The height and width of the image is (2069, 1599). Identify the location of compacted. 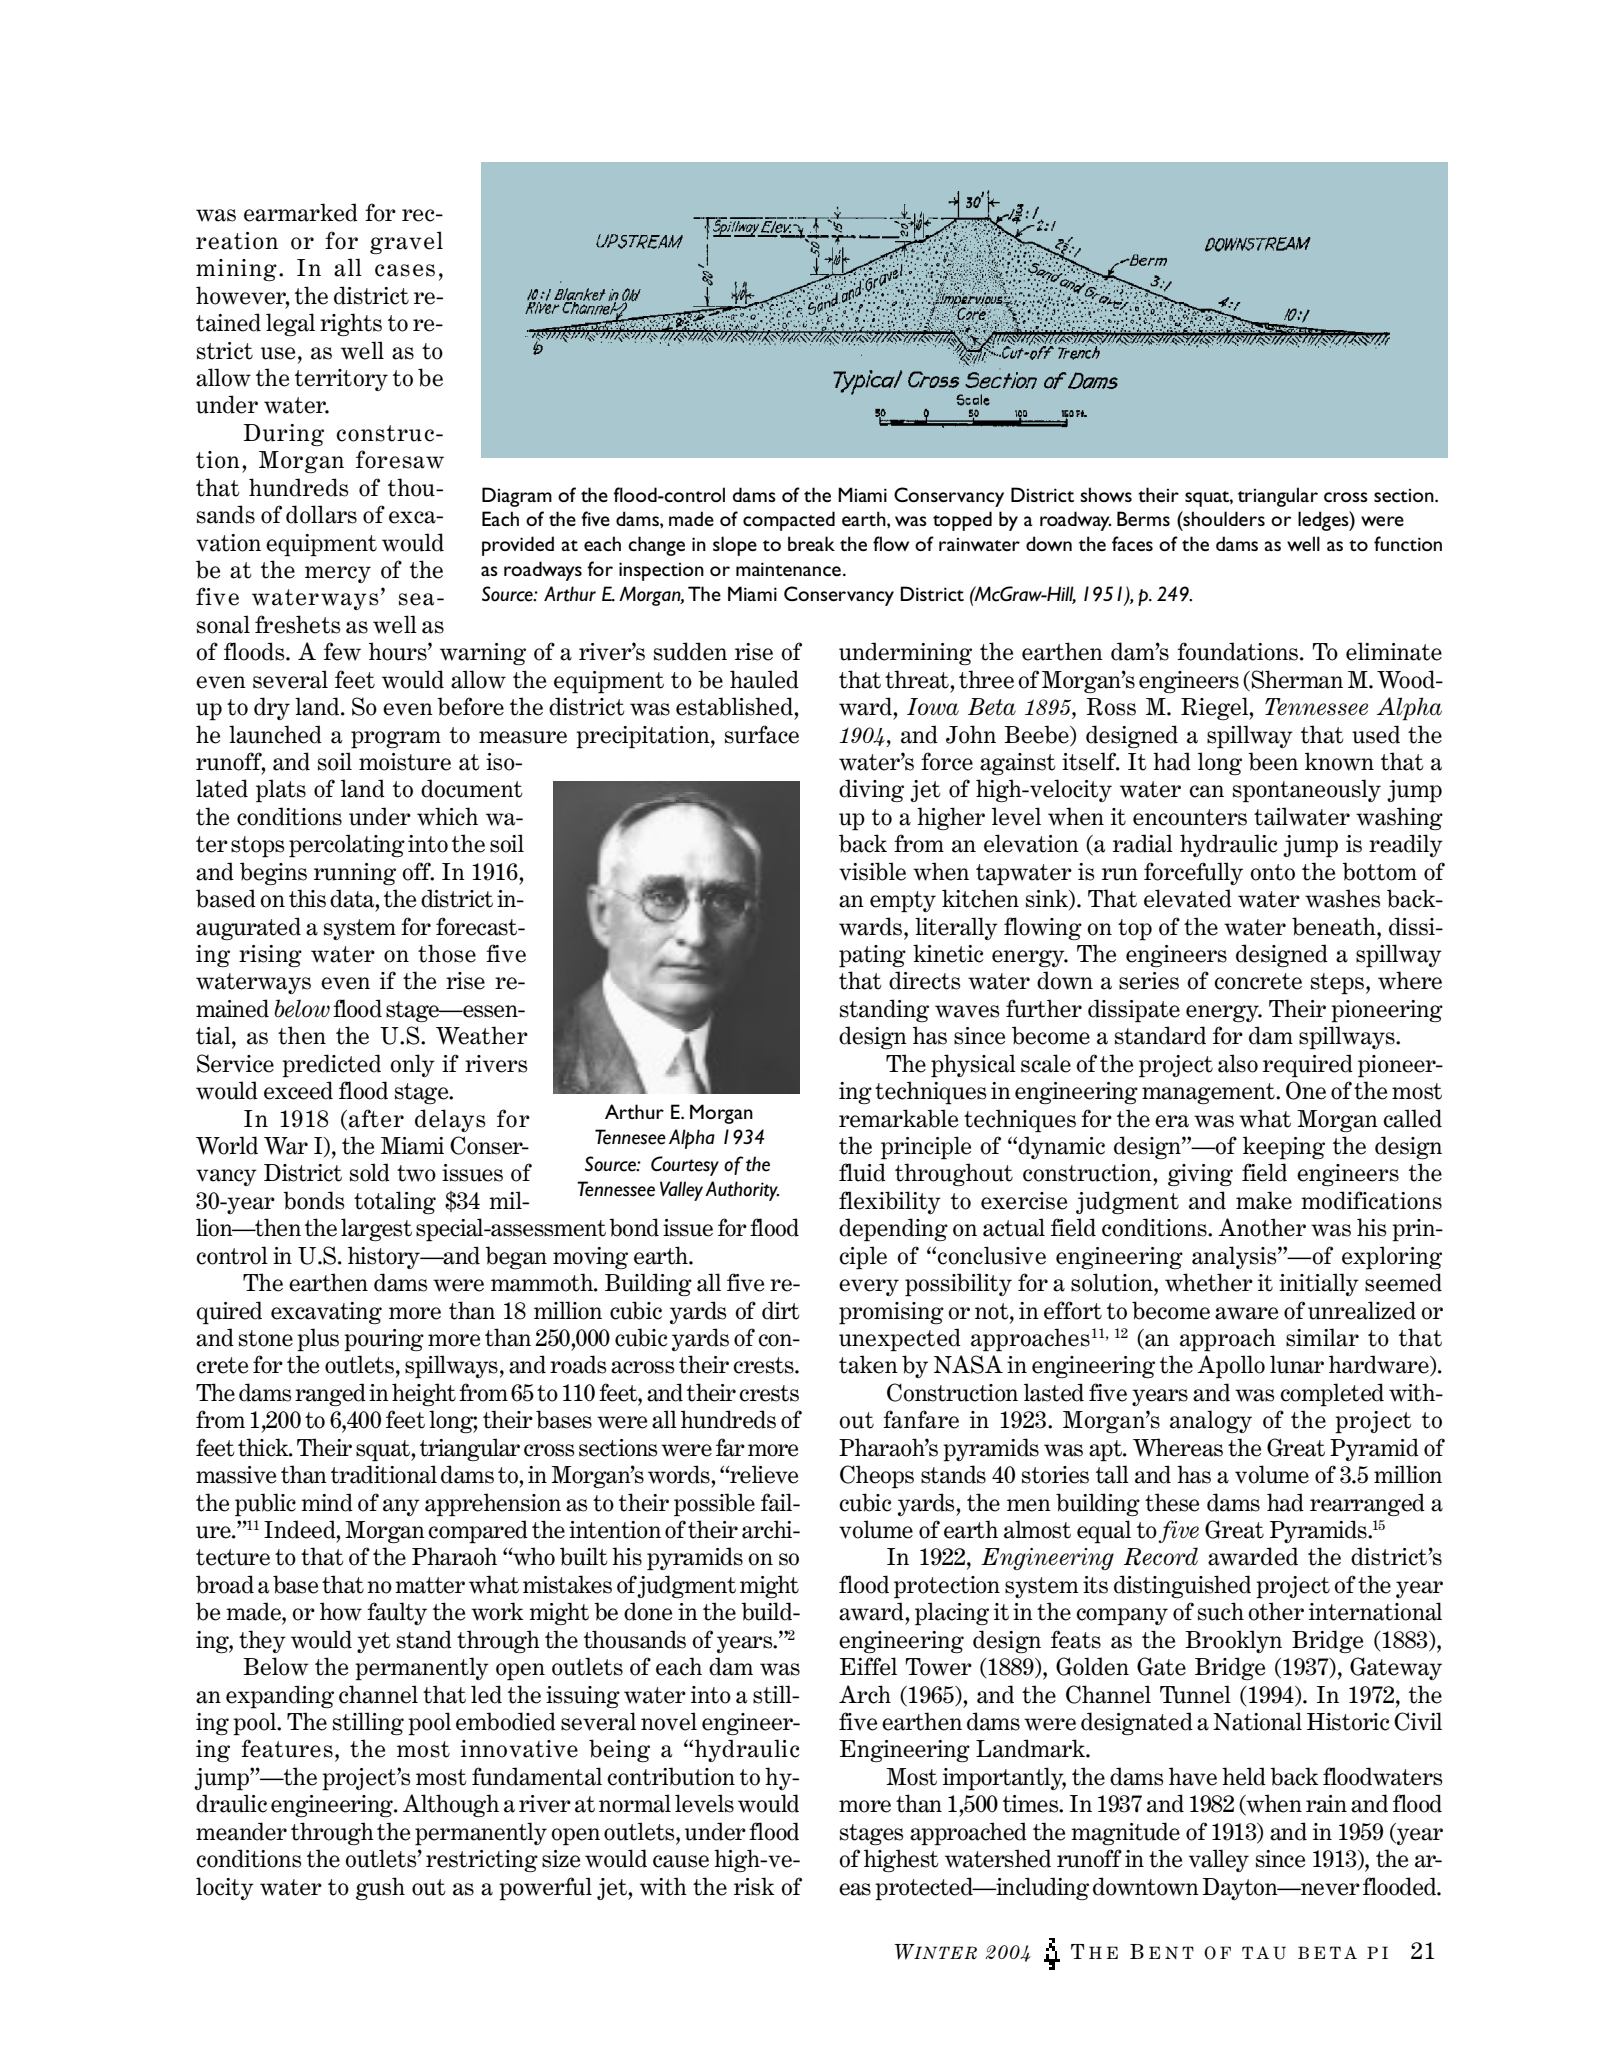
(789, 521).
